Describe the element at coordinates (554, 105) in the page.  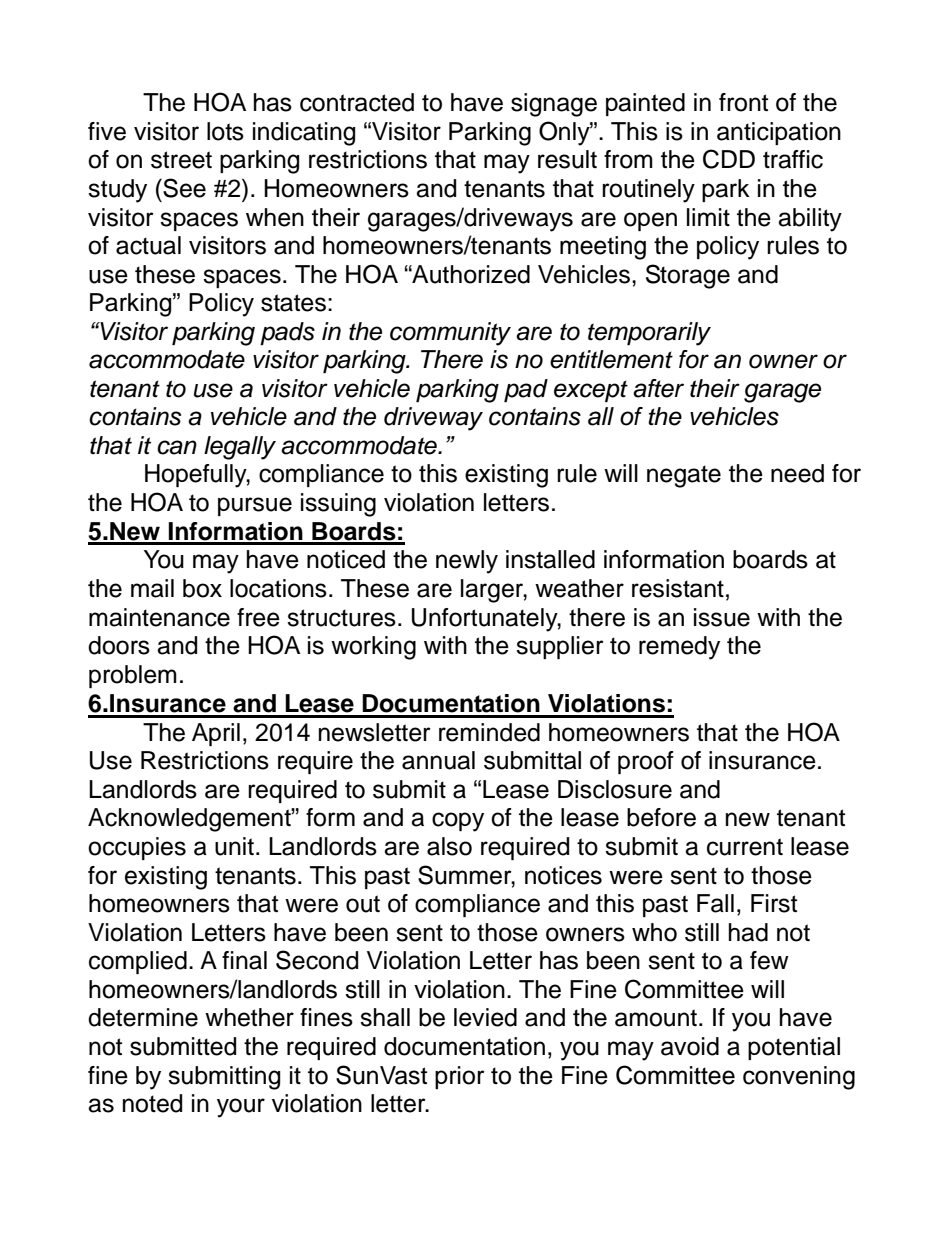
I see `signage` at that location.
